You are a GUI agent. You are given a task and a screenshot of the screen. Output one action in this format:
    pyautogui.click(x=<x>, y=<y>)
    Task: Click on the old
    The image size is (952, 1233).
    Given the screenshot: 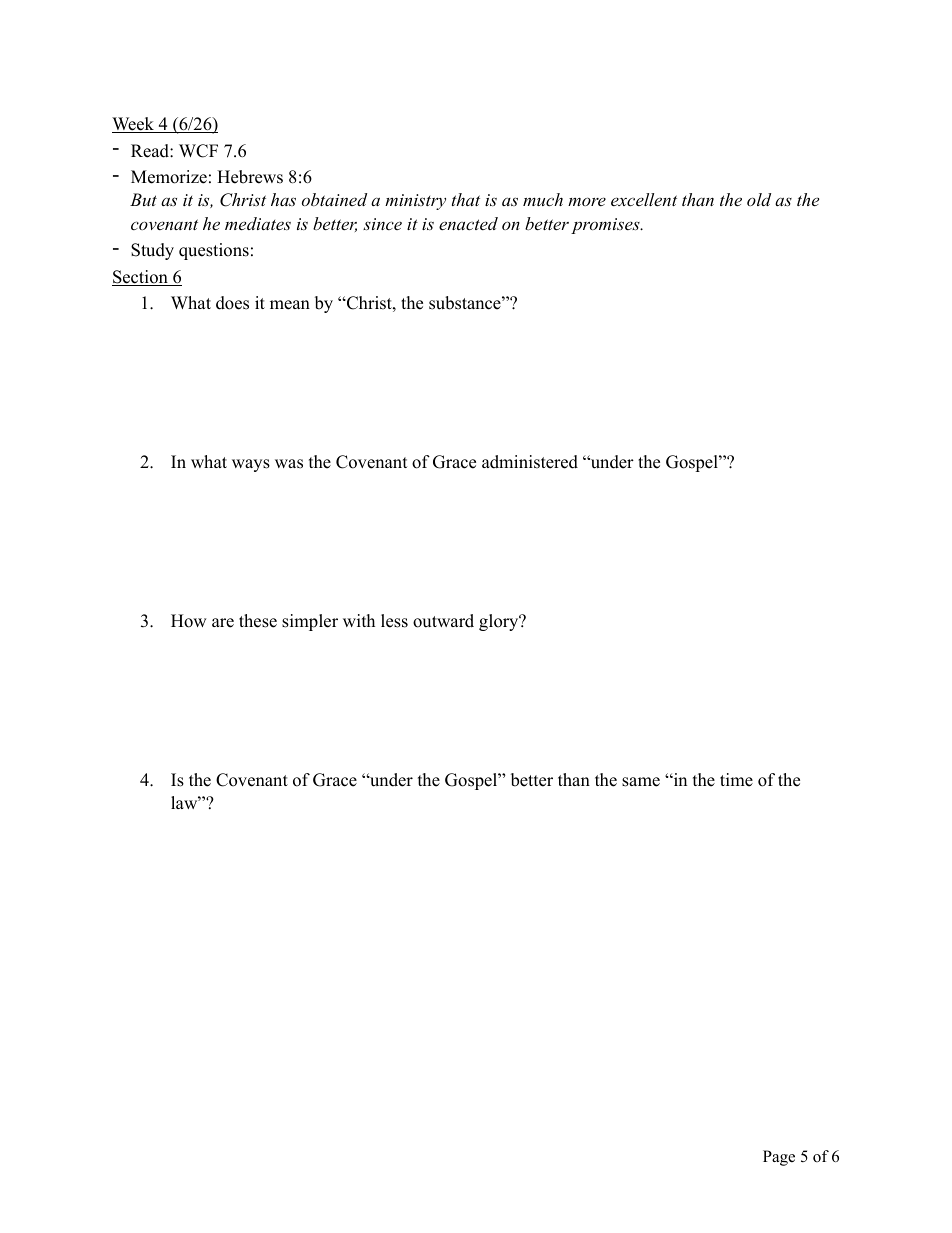 What is the action you would take?
    pyautogui.click(x=759, y=199)
